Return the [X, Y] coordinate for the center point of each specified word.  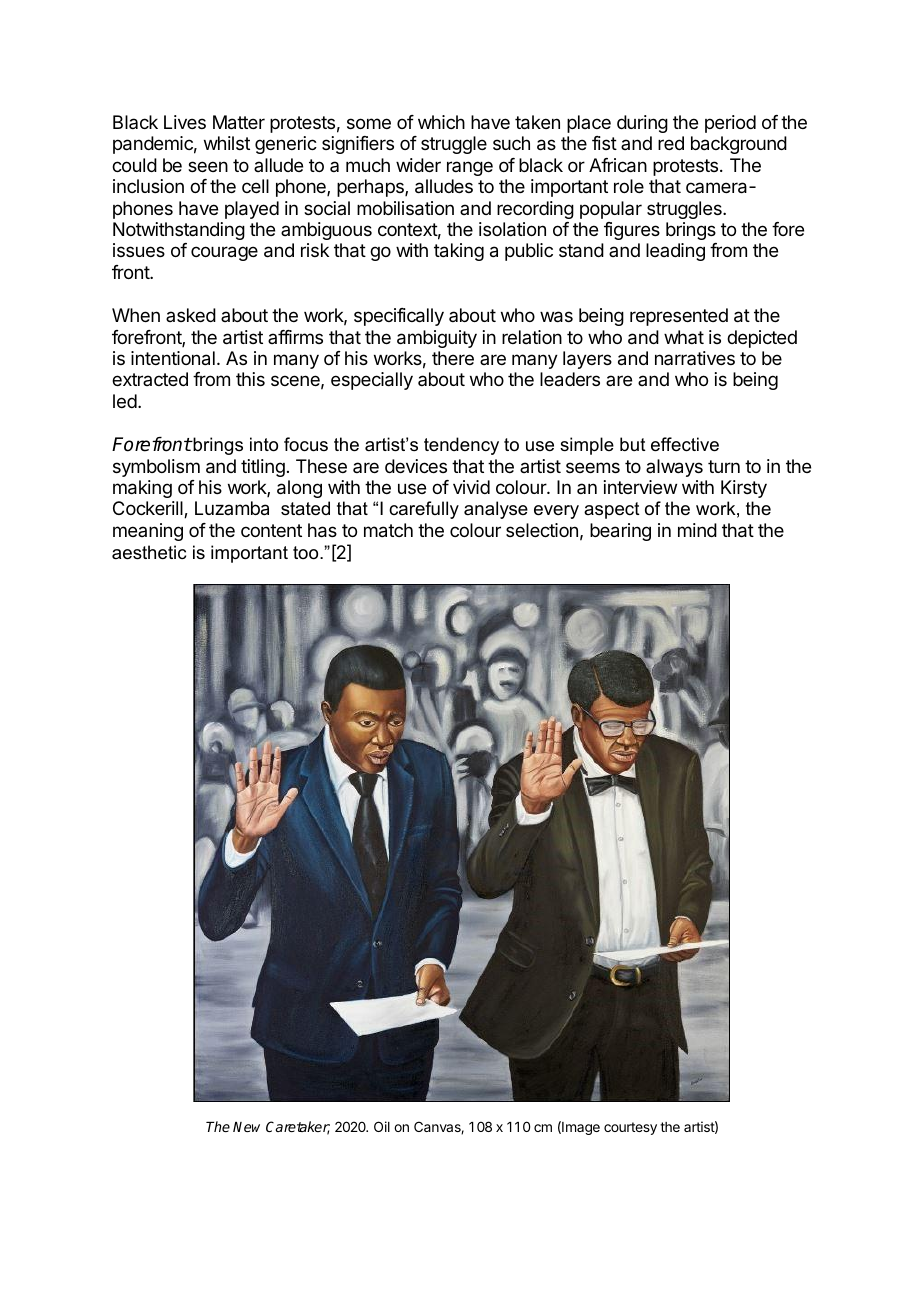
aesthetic [149, 552]
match [388, 530]
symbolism [156, 468]
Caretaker [298, 1128]
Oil [382, 1126]
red [671, 143]
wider [418, 165]
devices [416, 466]
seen [208, 166]
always [674, 468]
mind [697, 530]
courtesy [630, 1128]
